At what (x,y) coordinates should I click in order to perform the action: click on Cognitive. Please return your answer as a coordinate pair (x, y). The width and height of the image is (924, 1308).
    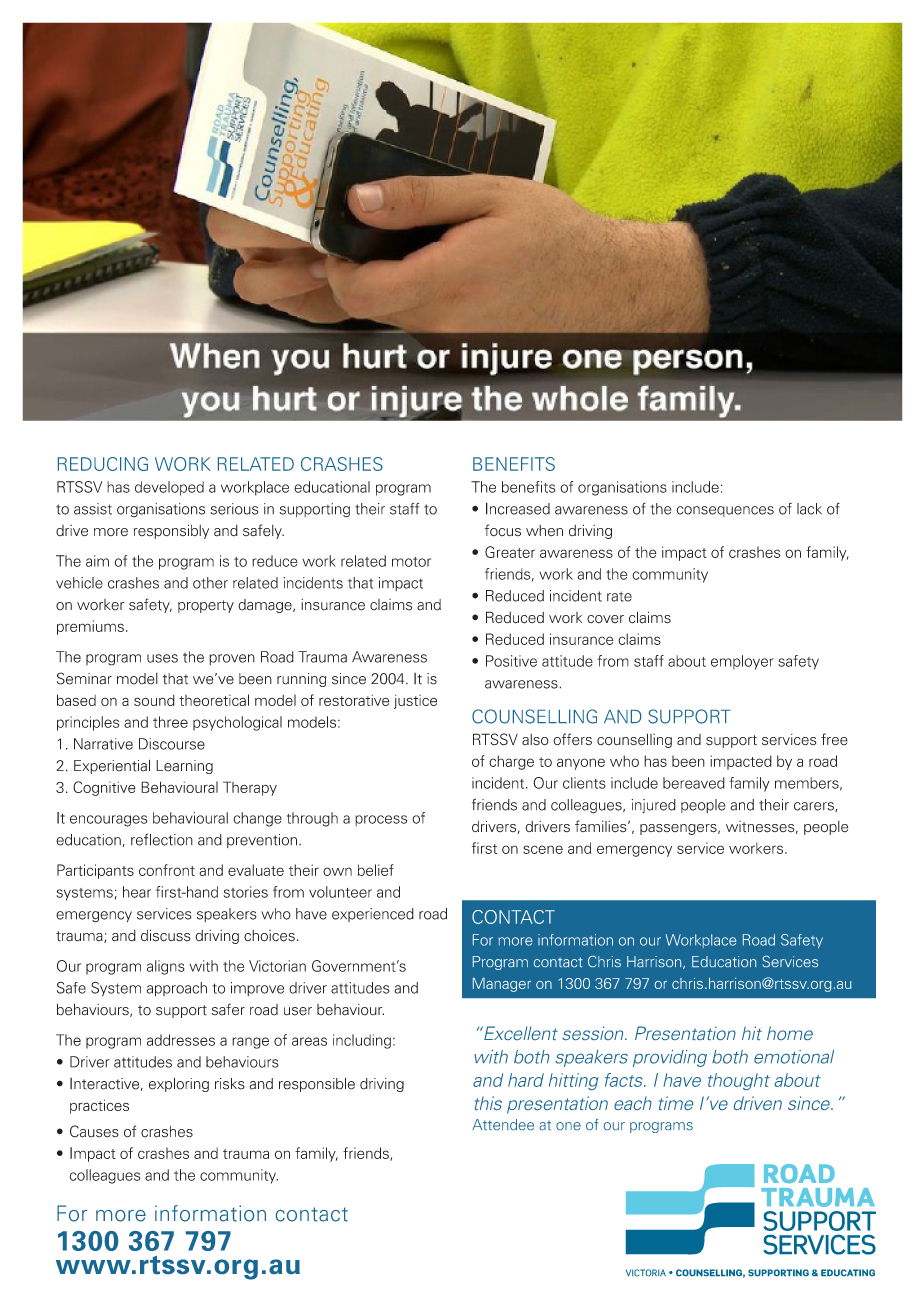
    Looking at the image, I should click on (104, 788).
